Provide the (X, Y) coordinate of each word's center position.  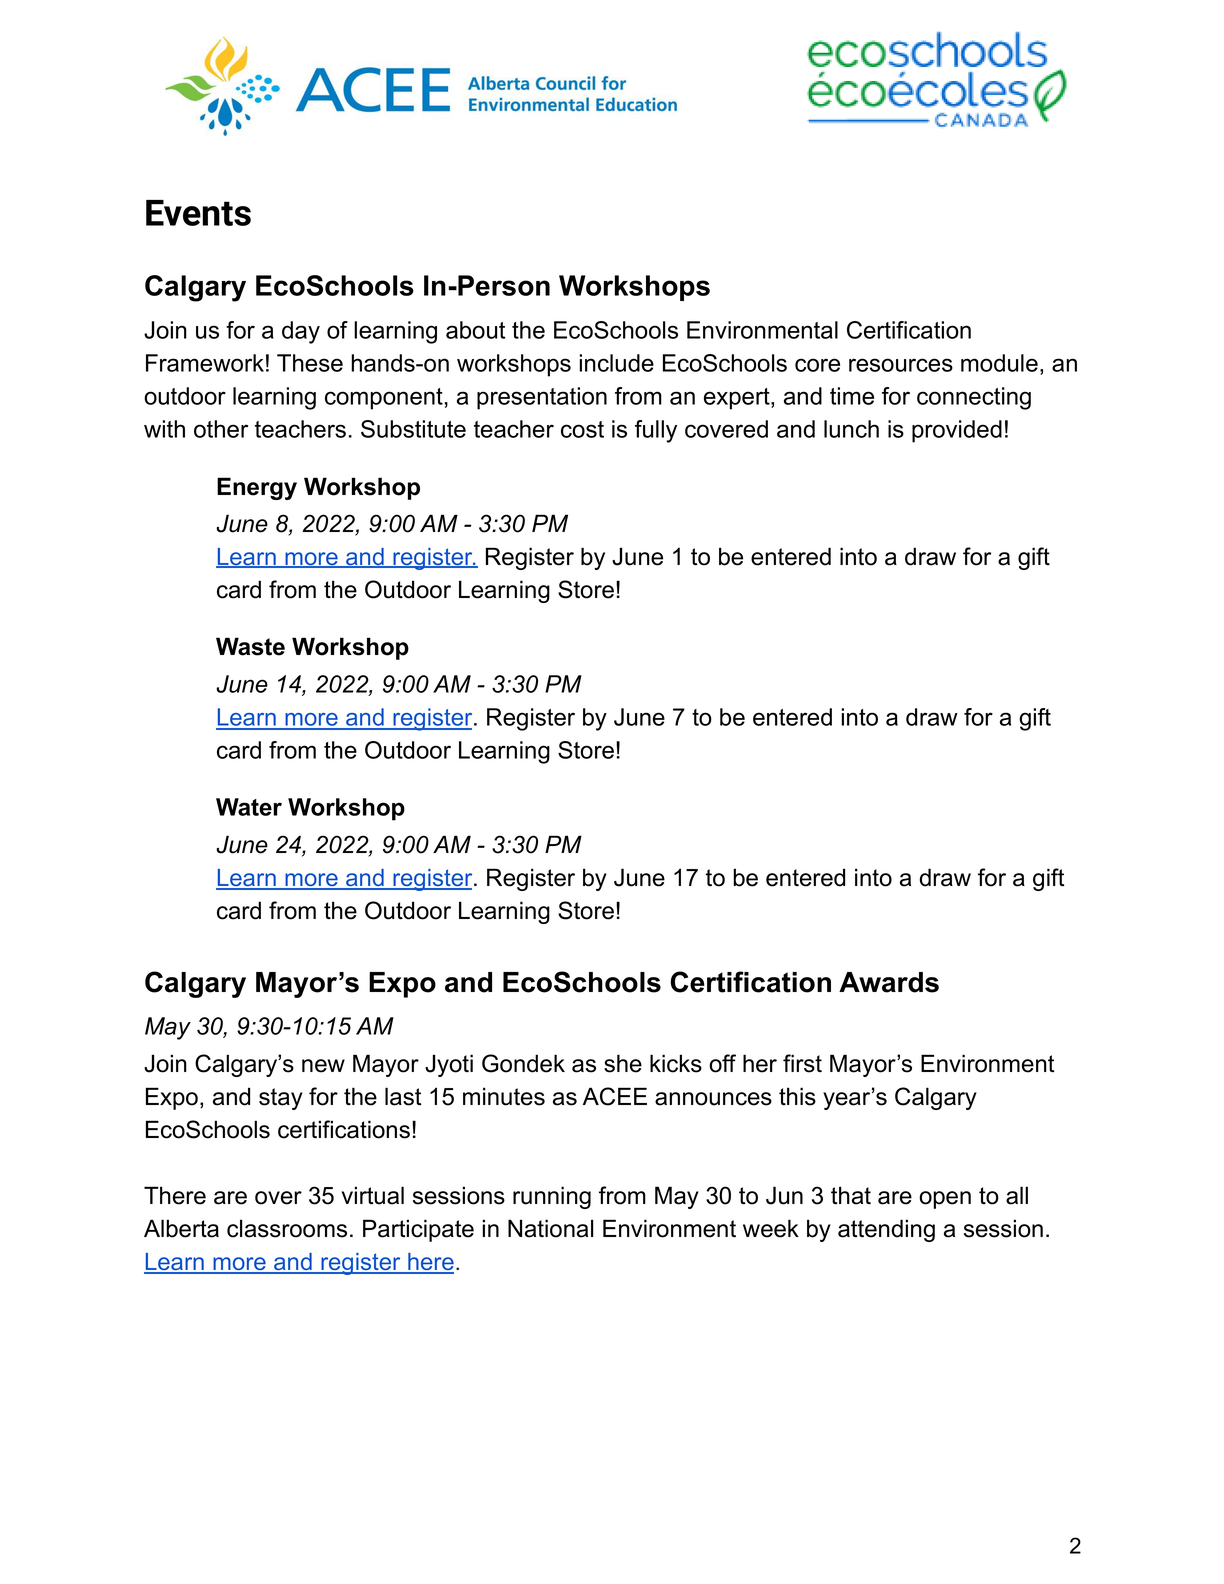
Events (198, 213)
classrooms (287, 1228)
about (475, 330)
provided (957, 431)
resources (901, 365)
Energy (257, 488)
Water (249, 807)
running (552, 1197)
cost (582, 429)
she (623, 1063)
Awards (889, 982)
